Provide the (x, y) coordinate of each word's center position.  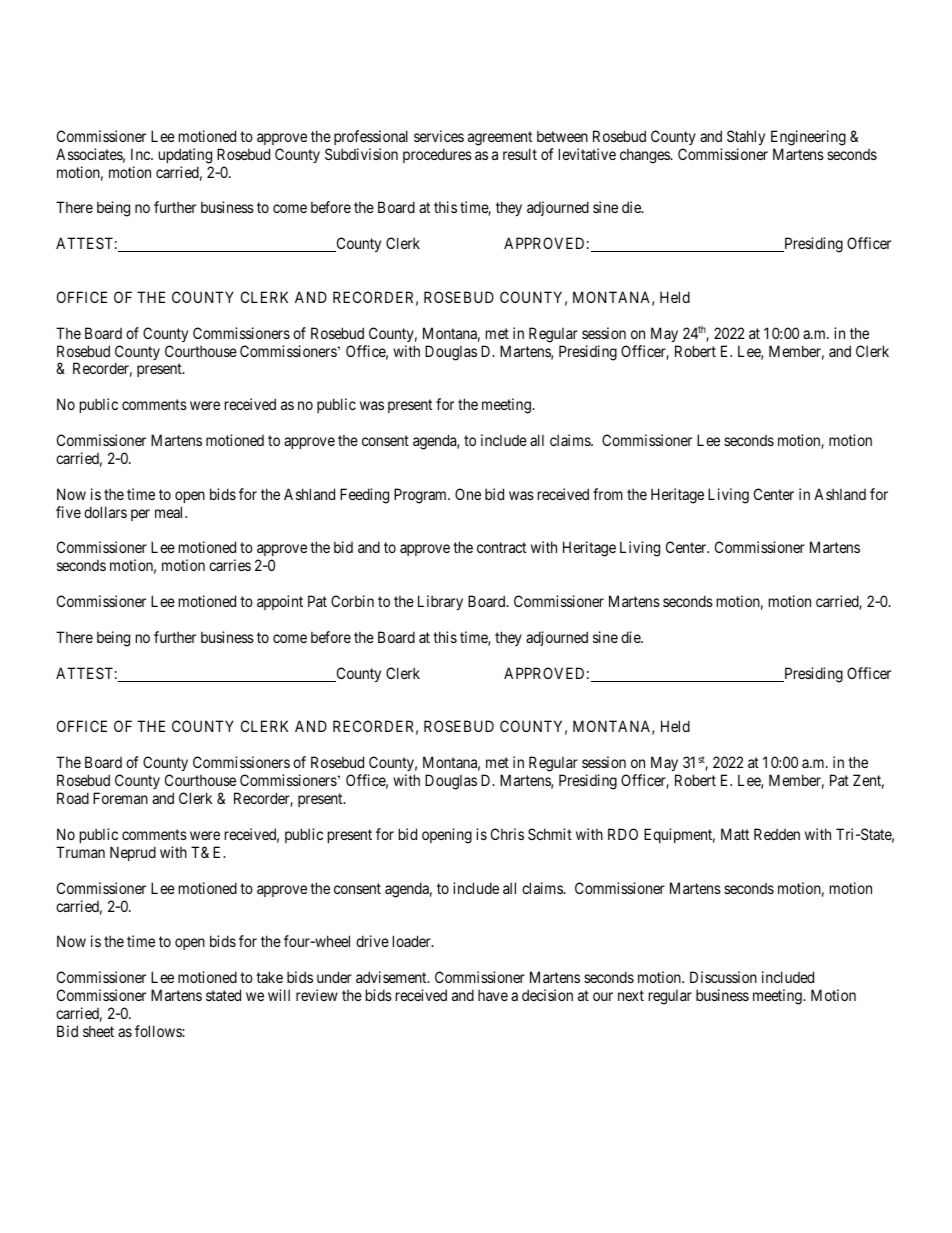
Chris (507, 834)
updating (185, 156)
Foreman (120, 798)
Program (421, 496)
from (608, 494)
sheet (98, 1031)
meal (170, 512)
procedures (437, 155)
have (493, 995)
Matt (735, 834)
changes (646, 156)
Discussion (723, 977)
